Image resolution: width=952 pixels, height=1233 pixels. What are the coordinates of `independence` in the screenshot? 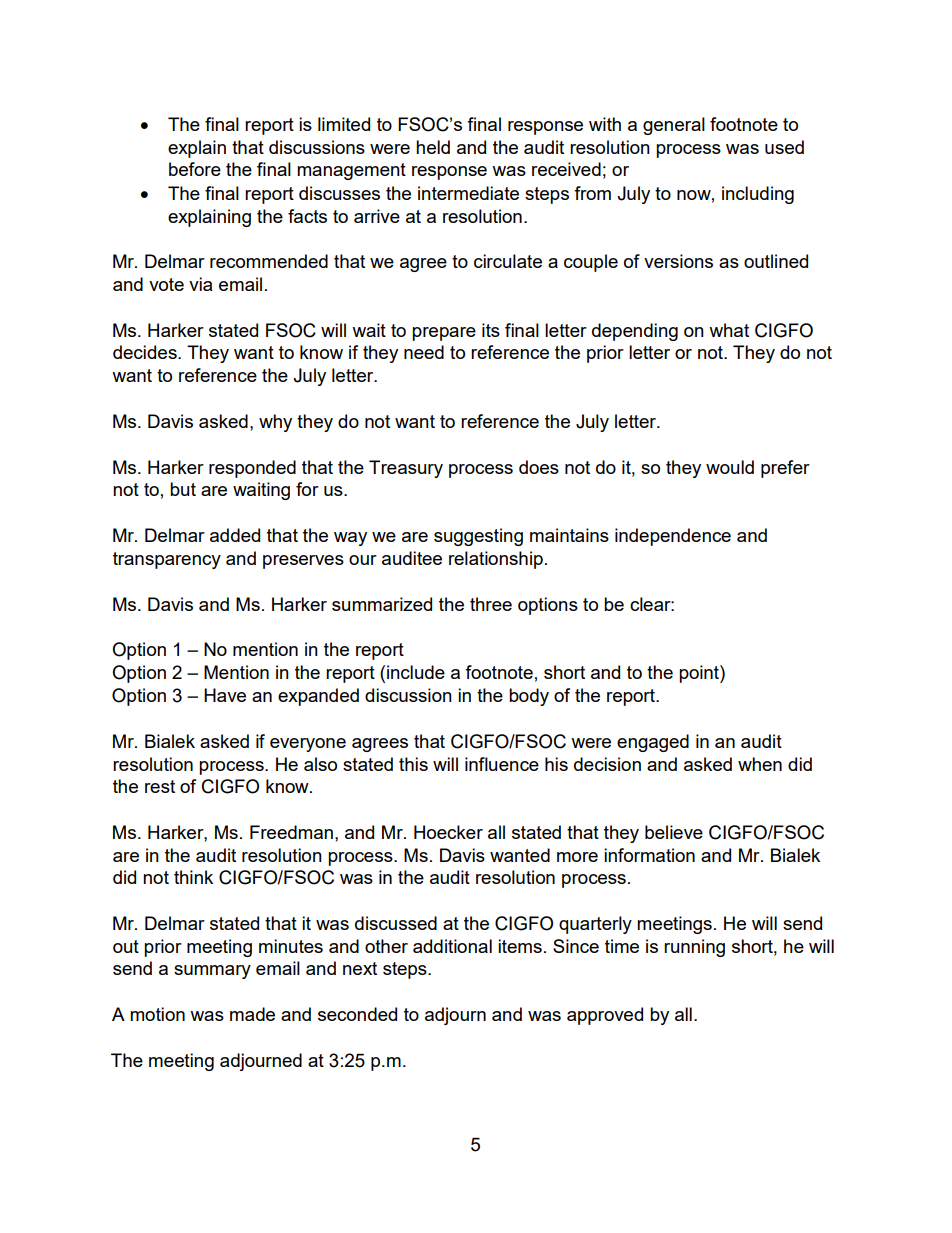 It's located at (673, 537).
